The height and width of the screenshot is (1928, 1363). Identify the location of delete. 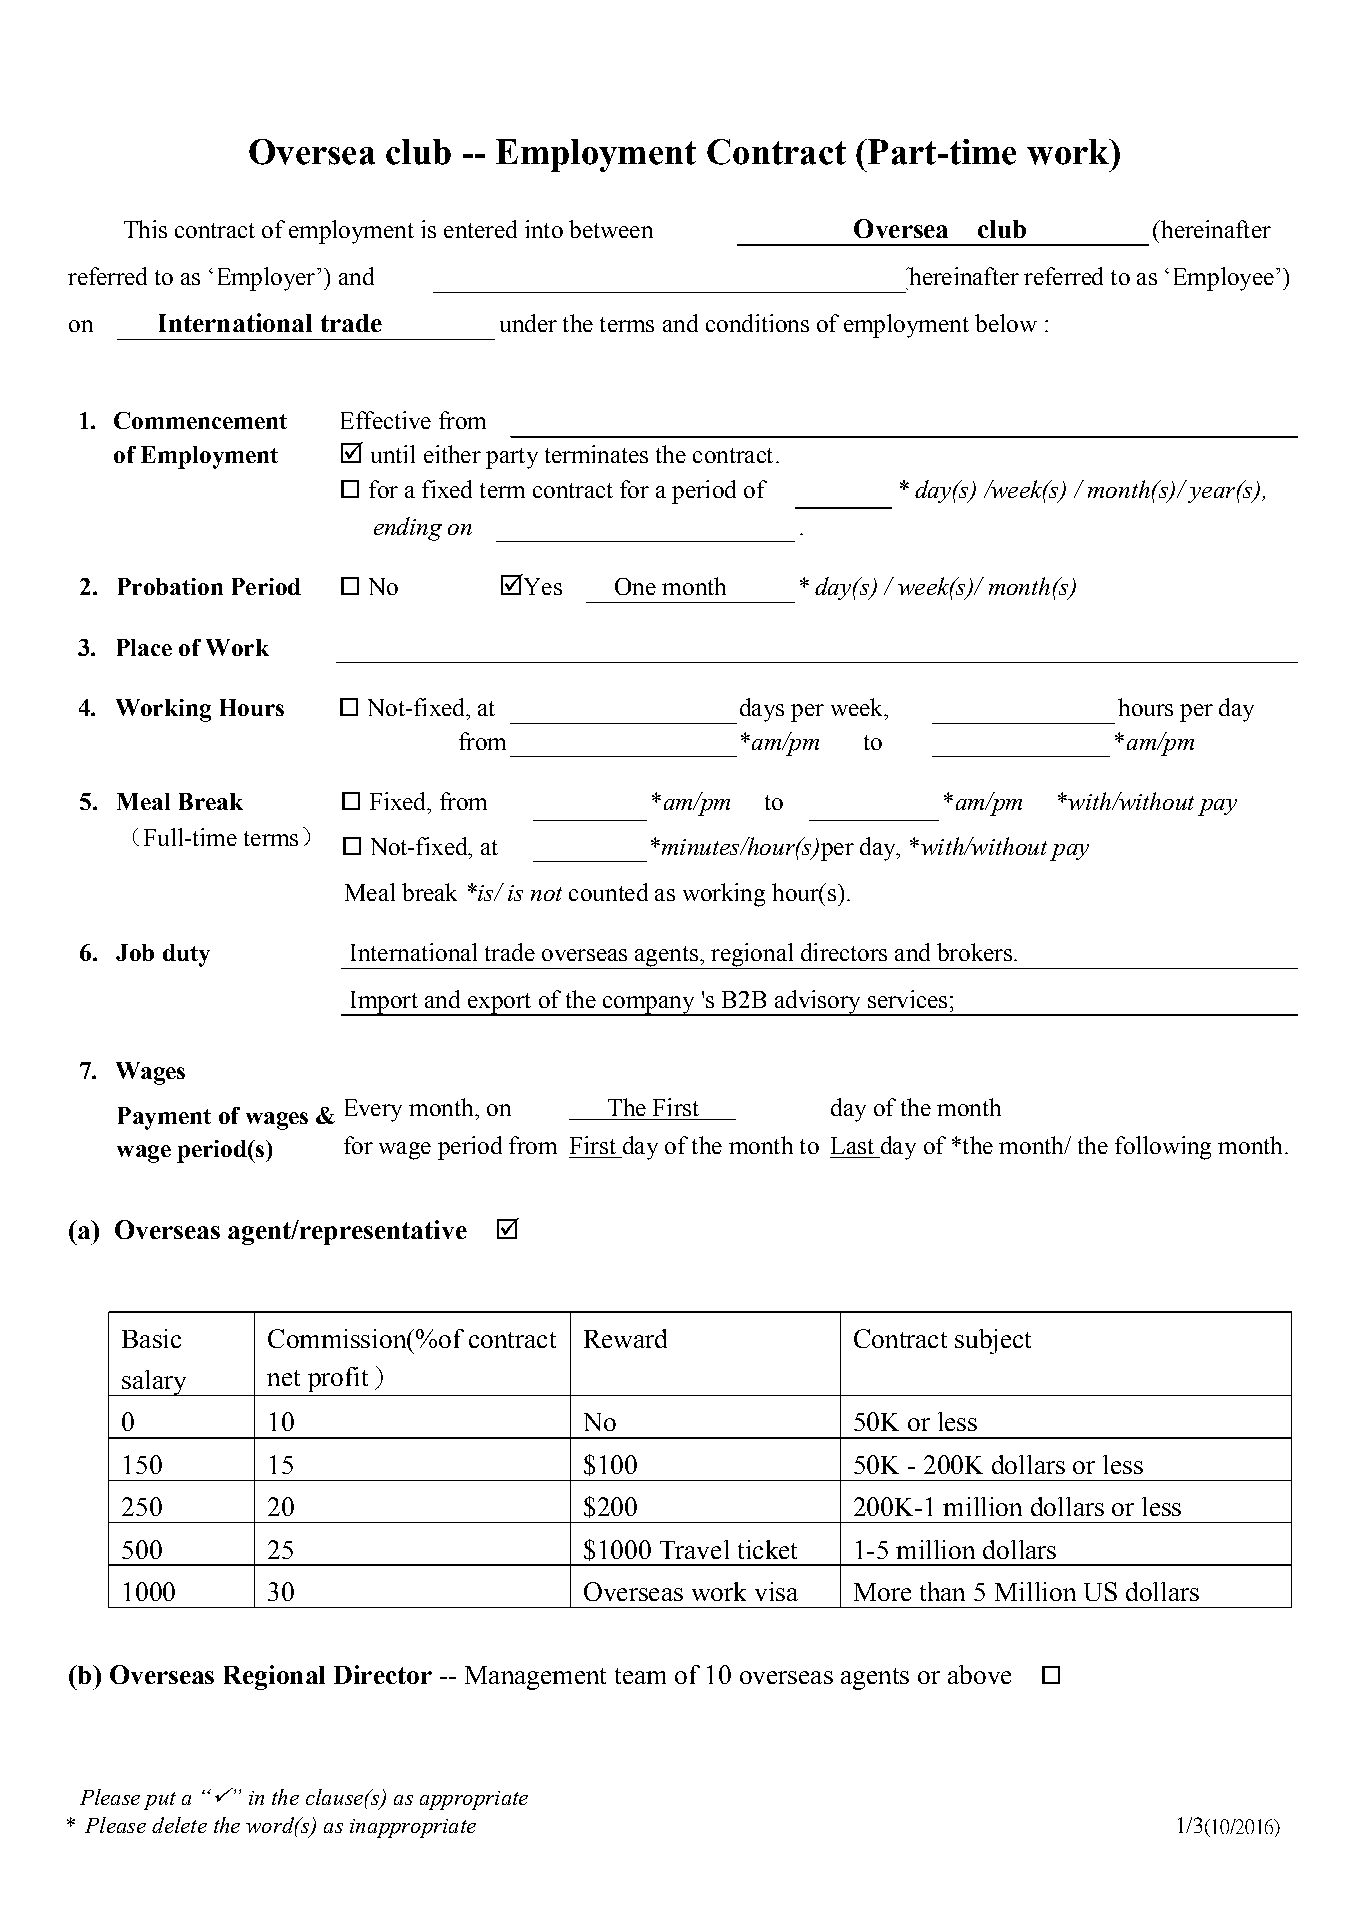
(179, 1825).
